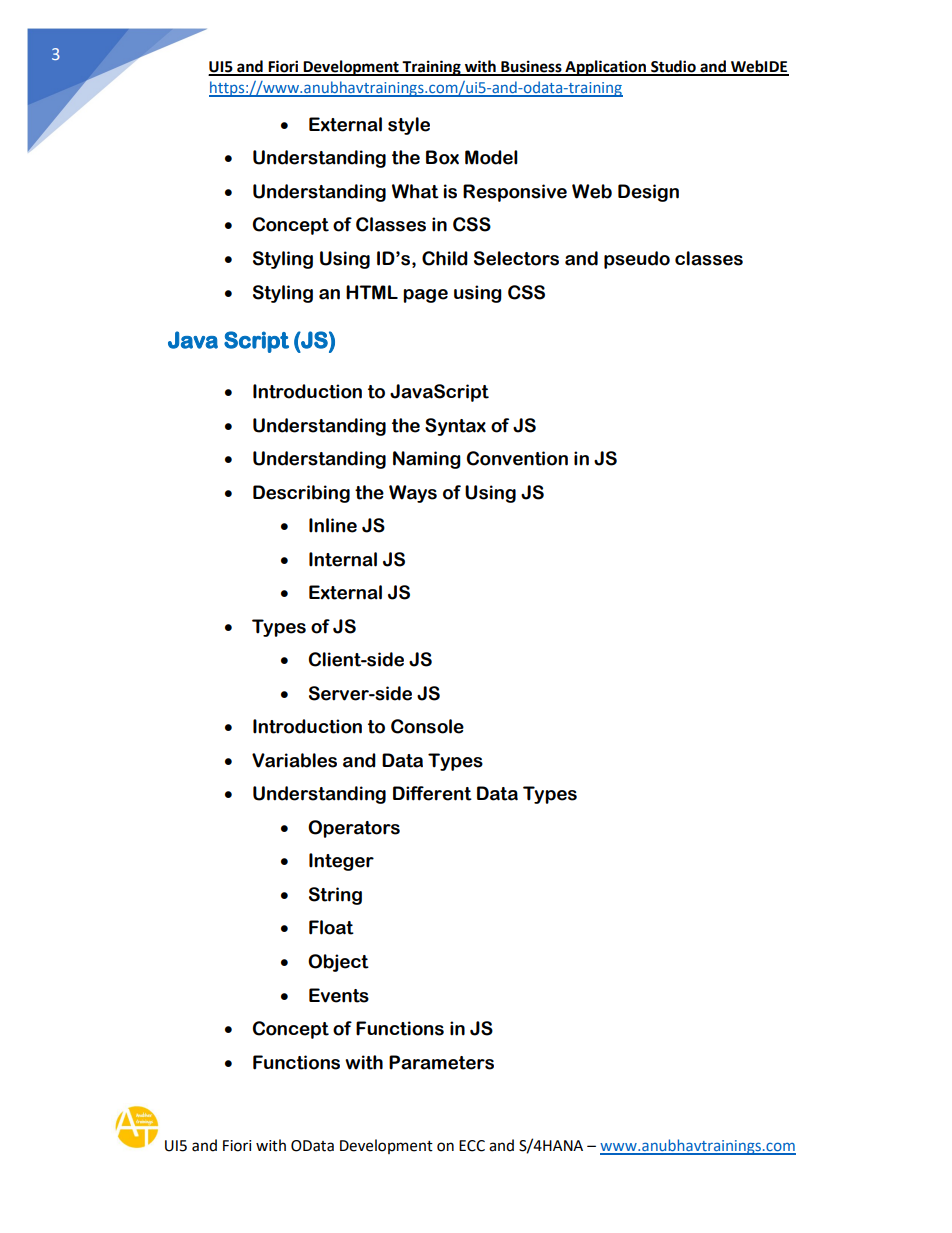 This screenshot has width=952, height=1233. What do you see at coordinates (517, 458) in the screenshot?
I see `Convention` at bounding box center [517, 458].
